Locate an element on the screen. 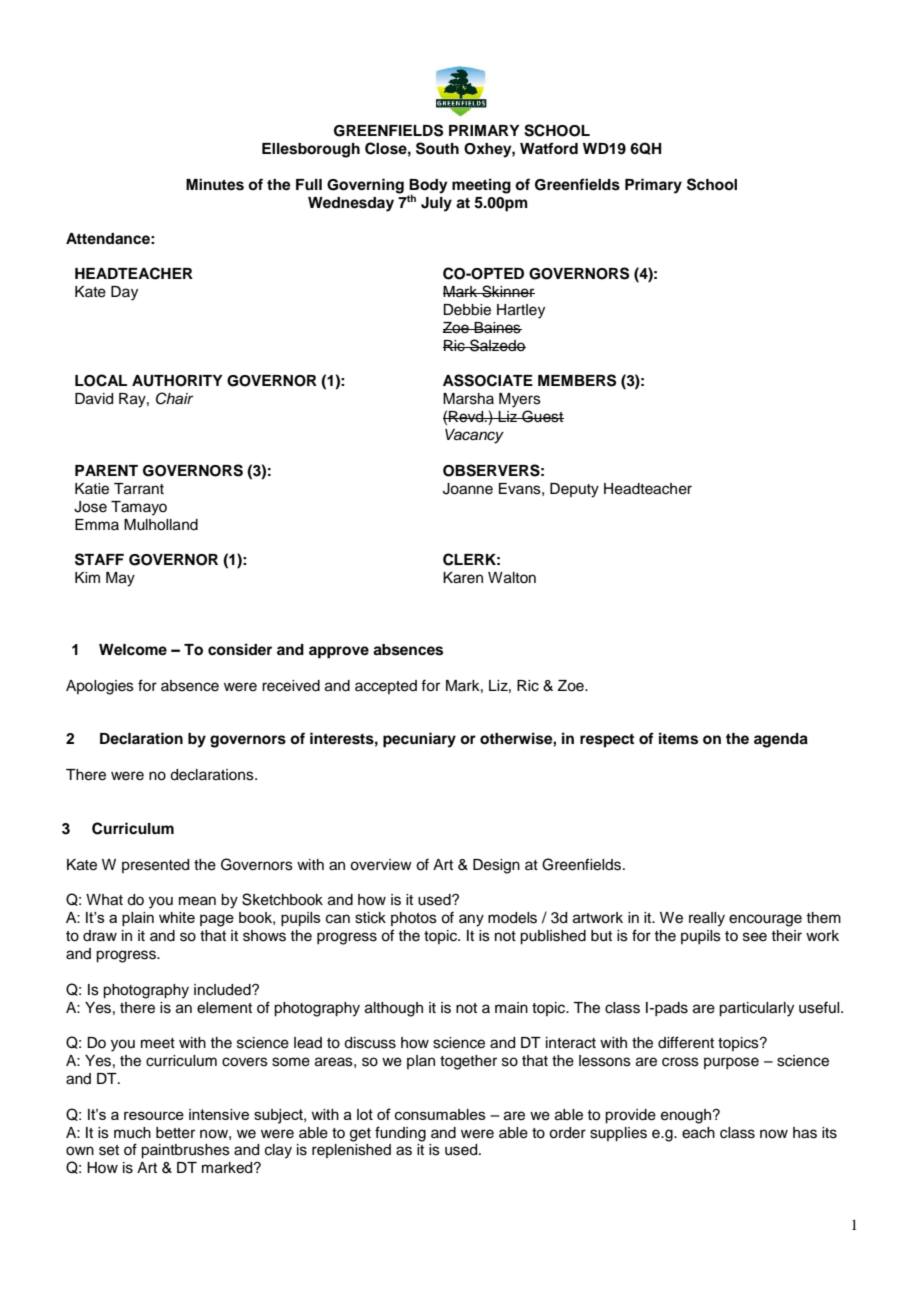  funding is located at coordinates (400, 1134).
